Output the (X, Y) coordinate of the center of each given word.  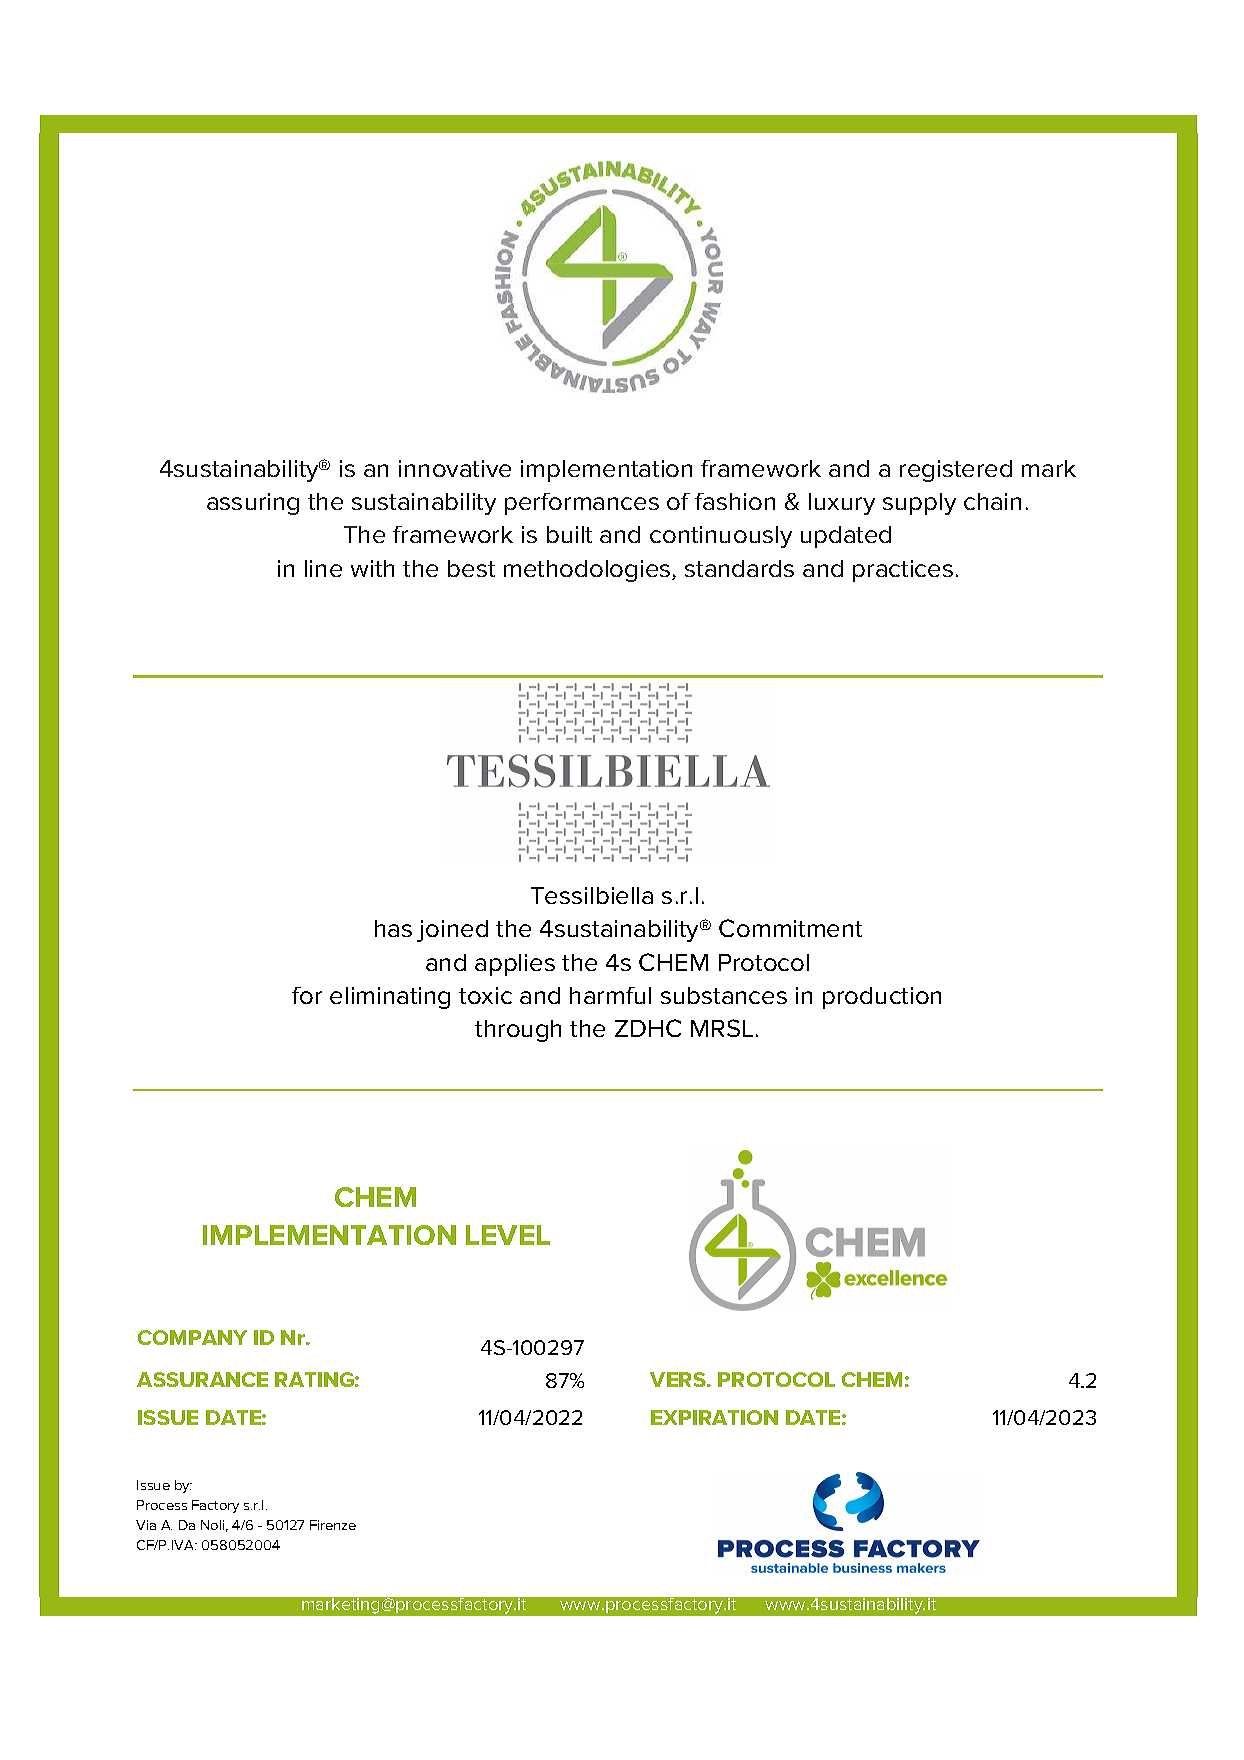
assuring (253, 504)
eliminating (390, 998)
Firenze (333, 1525)
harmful (610, 995)
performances (582, 504)
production (882, 998)
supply (919, 504)
